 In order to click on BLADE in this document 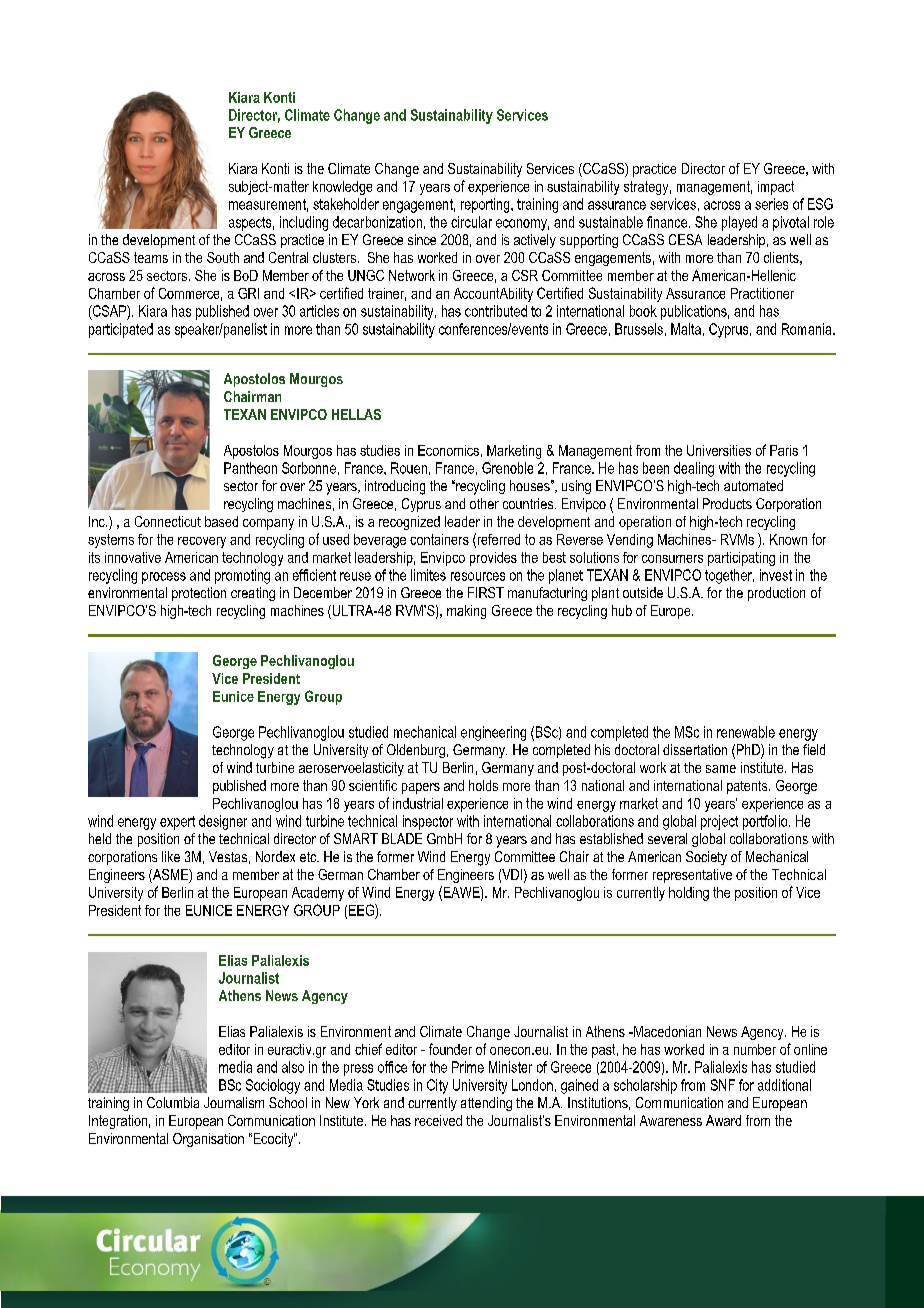, I will do `click(402, 838)`.
